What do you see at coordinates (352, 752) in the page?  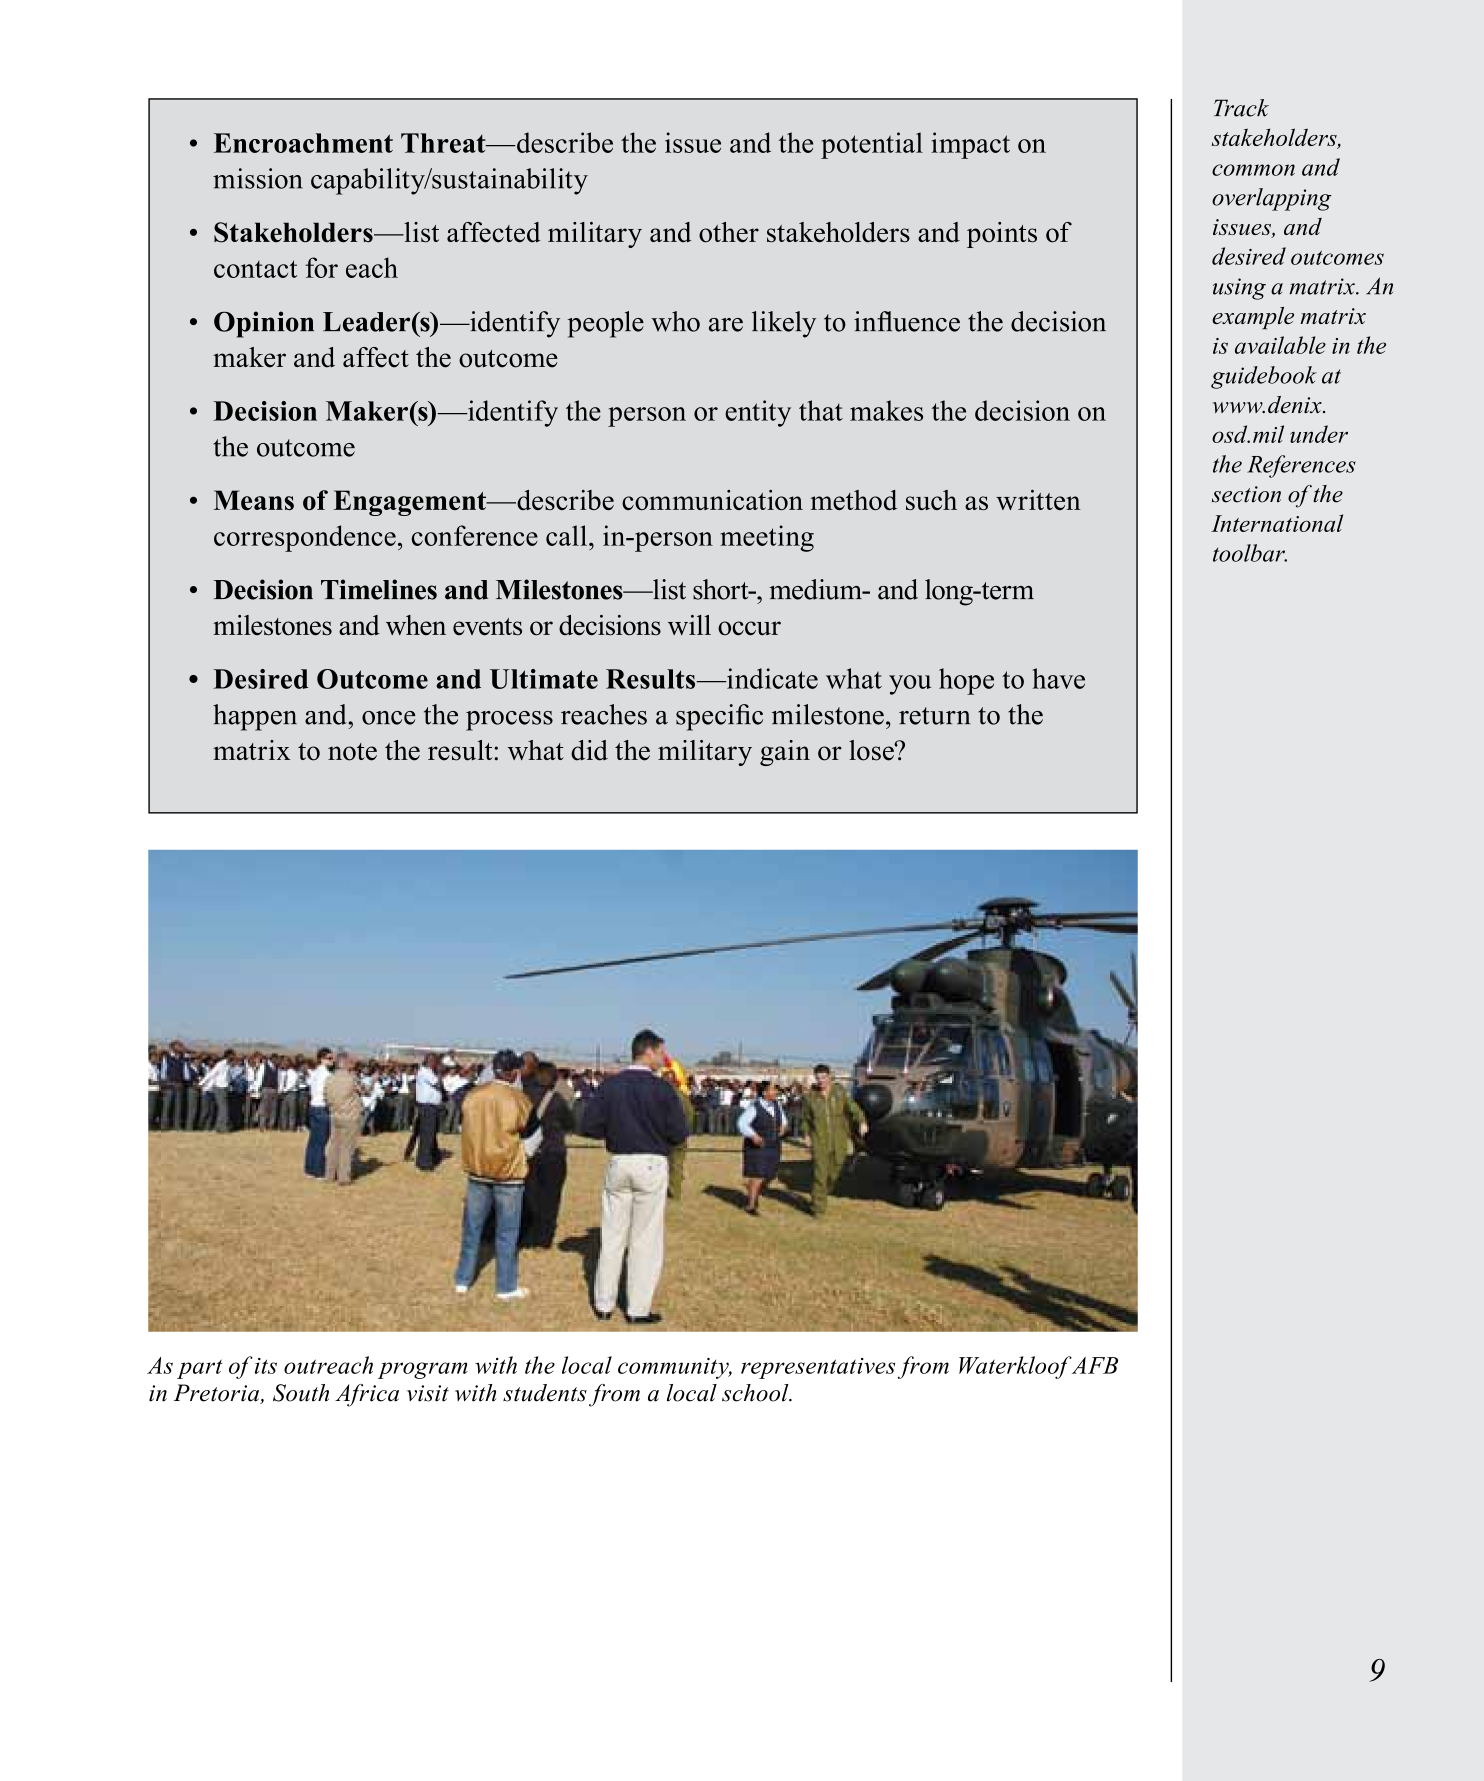 I see `note` at bounding box center [352, 752].
